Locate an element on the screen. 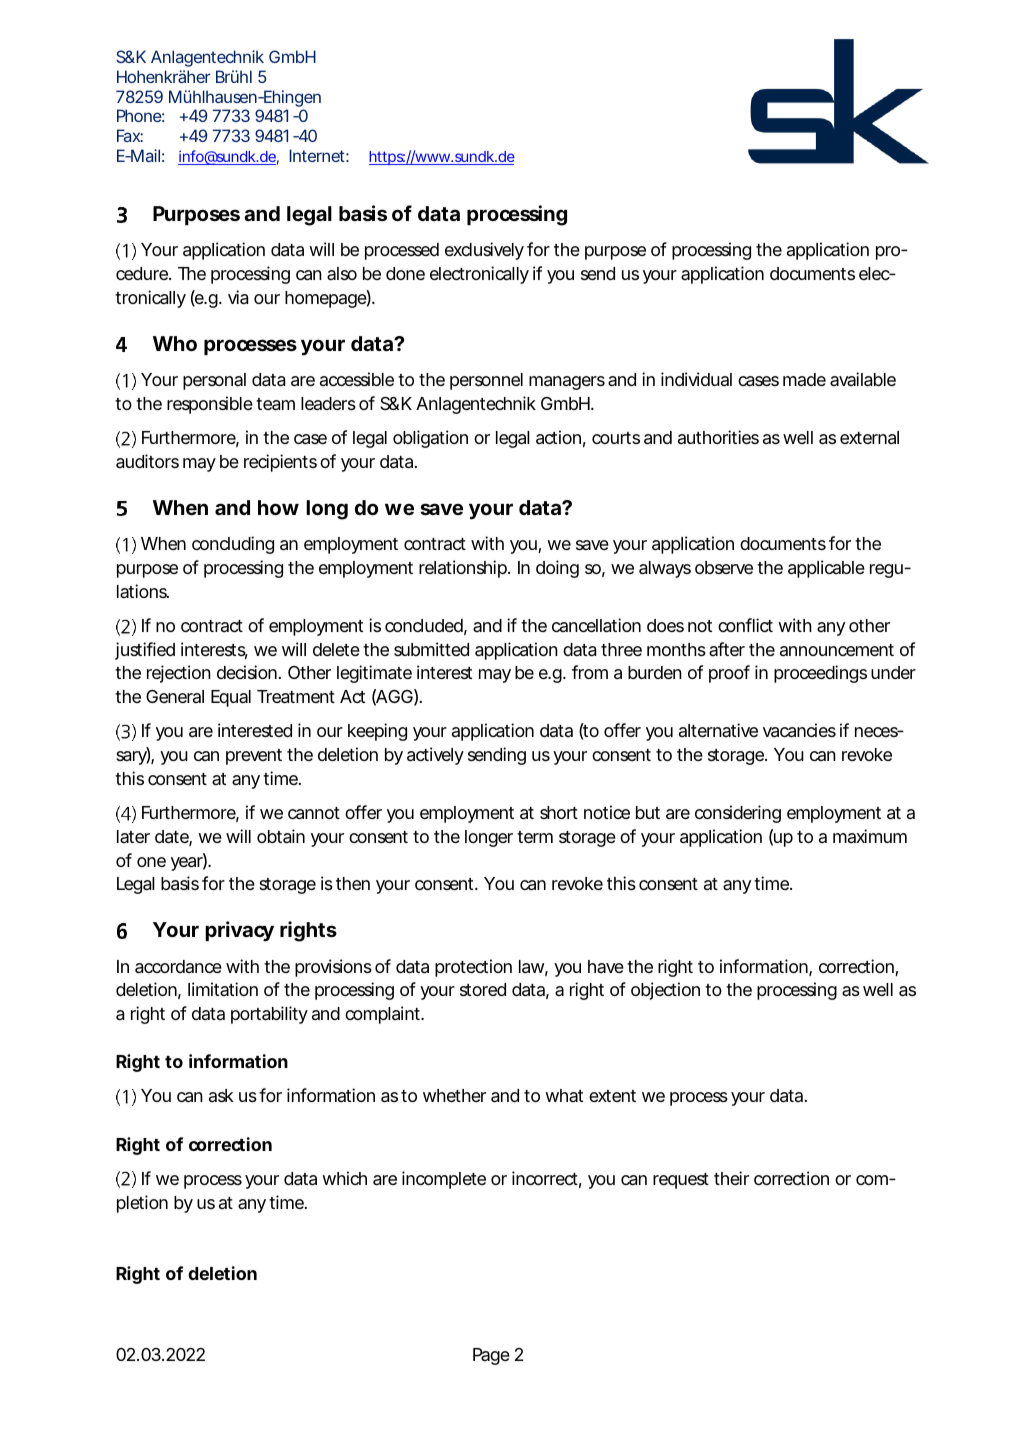  made is located at coordinates (804, 379).
